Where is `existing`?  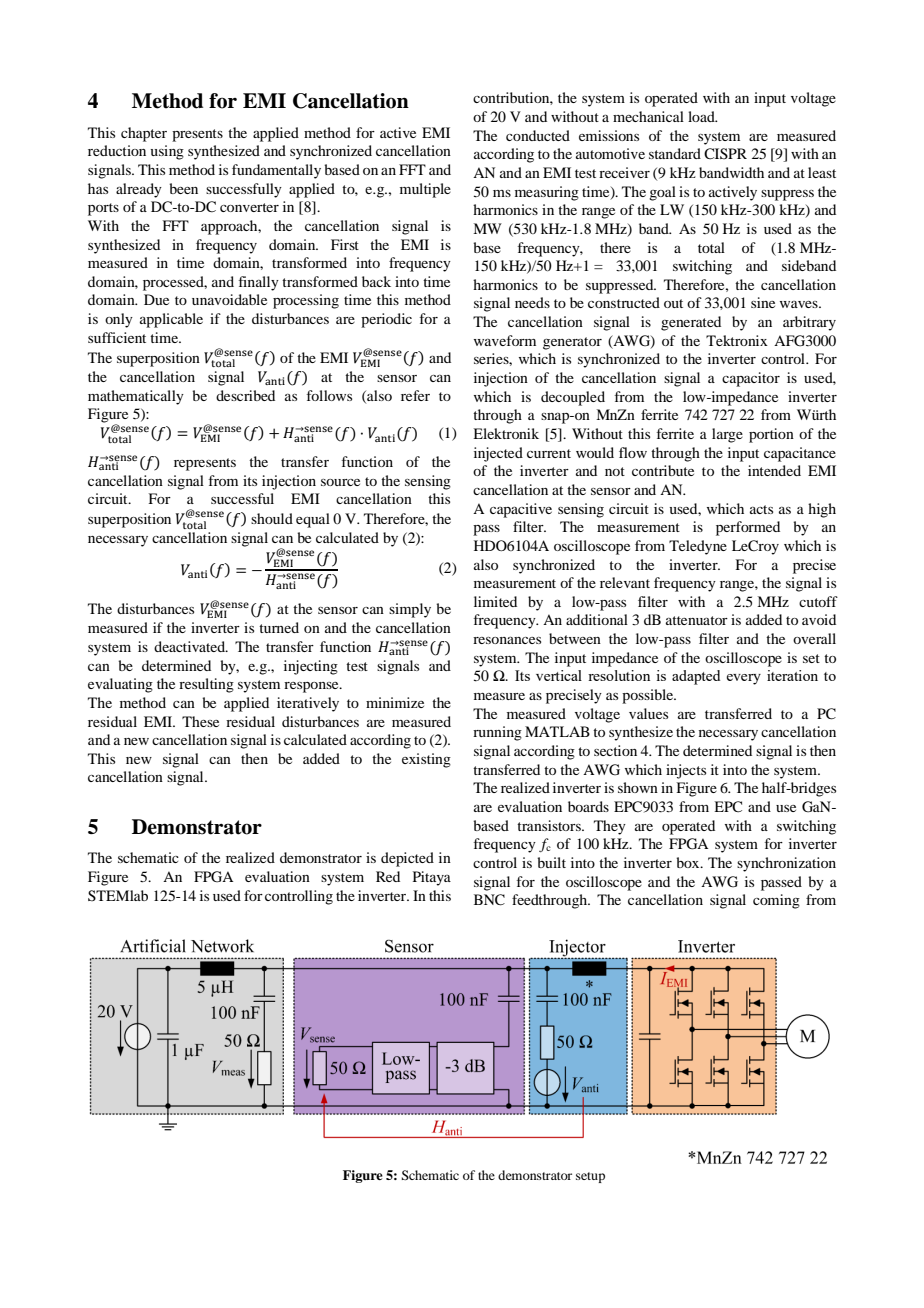 existing is located at coordinates (426, 760).
